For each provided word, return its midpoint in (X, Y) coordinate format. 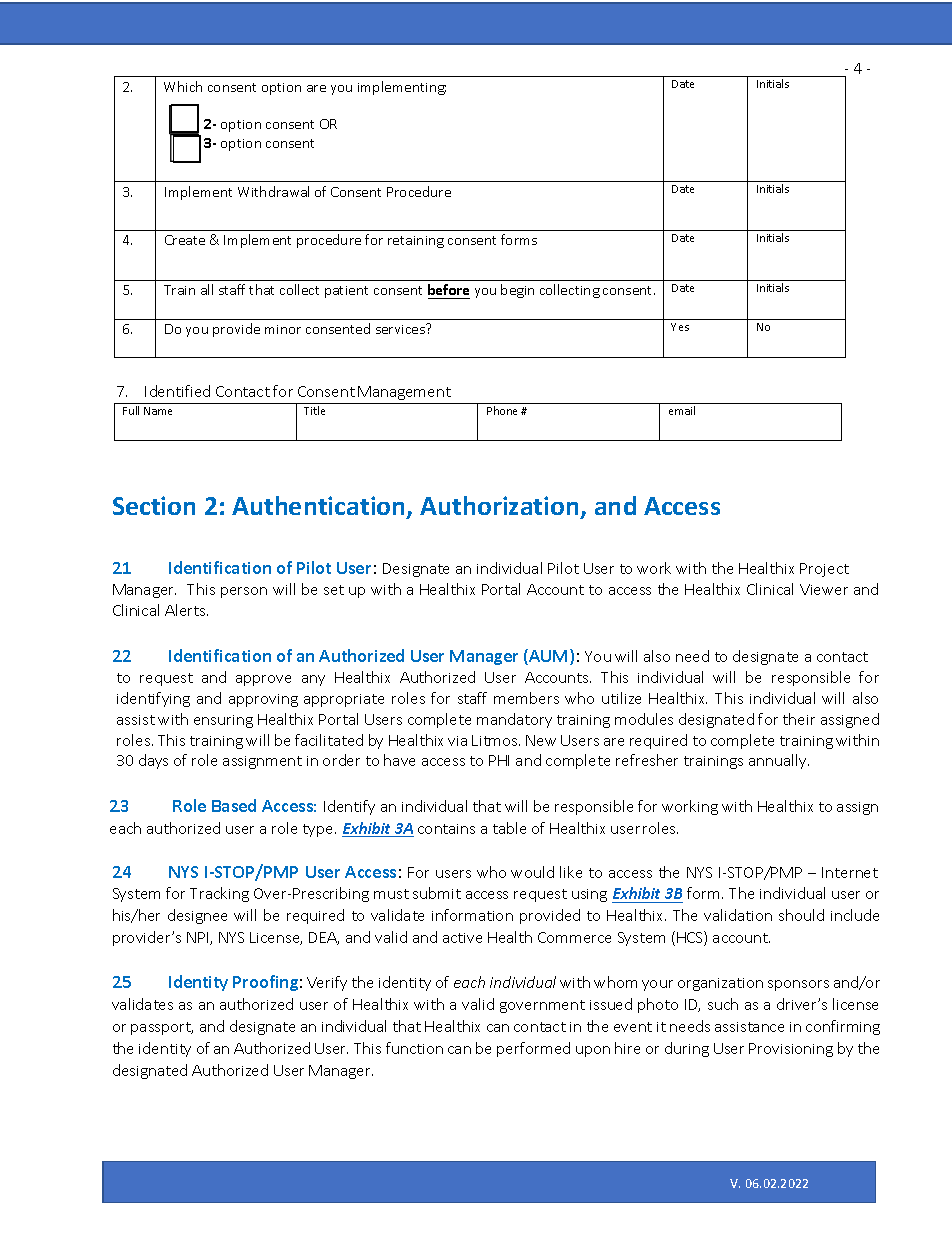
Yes (680, 327)
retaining (416, 242)
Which (183, 86)
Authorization (499, 505)
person (244, 592)
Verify (327, 983)
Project (824, 570)
